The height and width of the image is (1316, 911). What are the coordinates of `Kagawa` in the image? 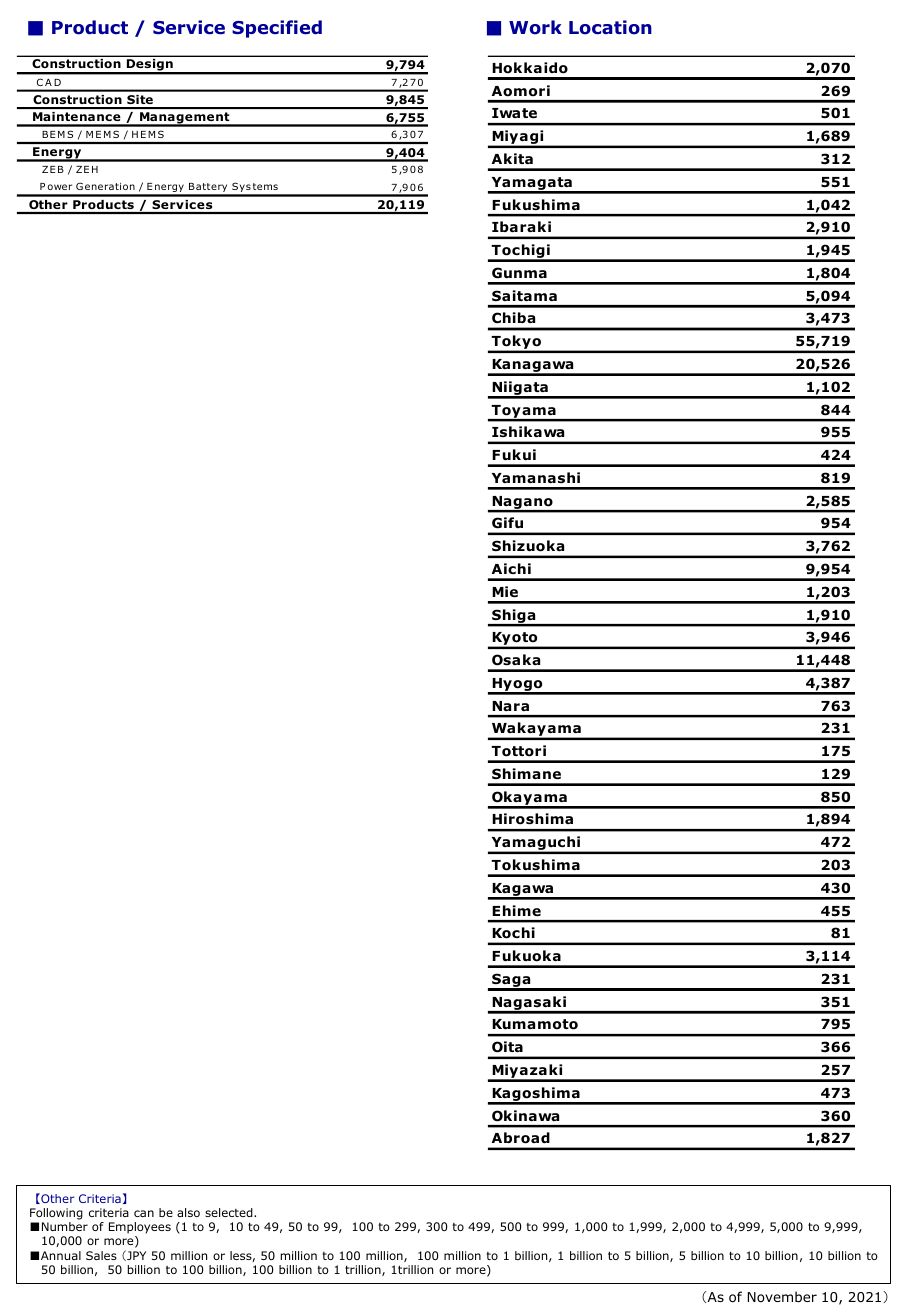 It's located at (522, 891).
